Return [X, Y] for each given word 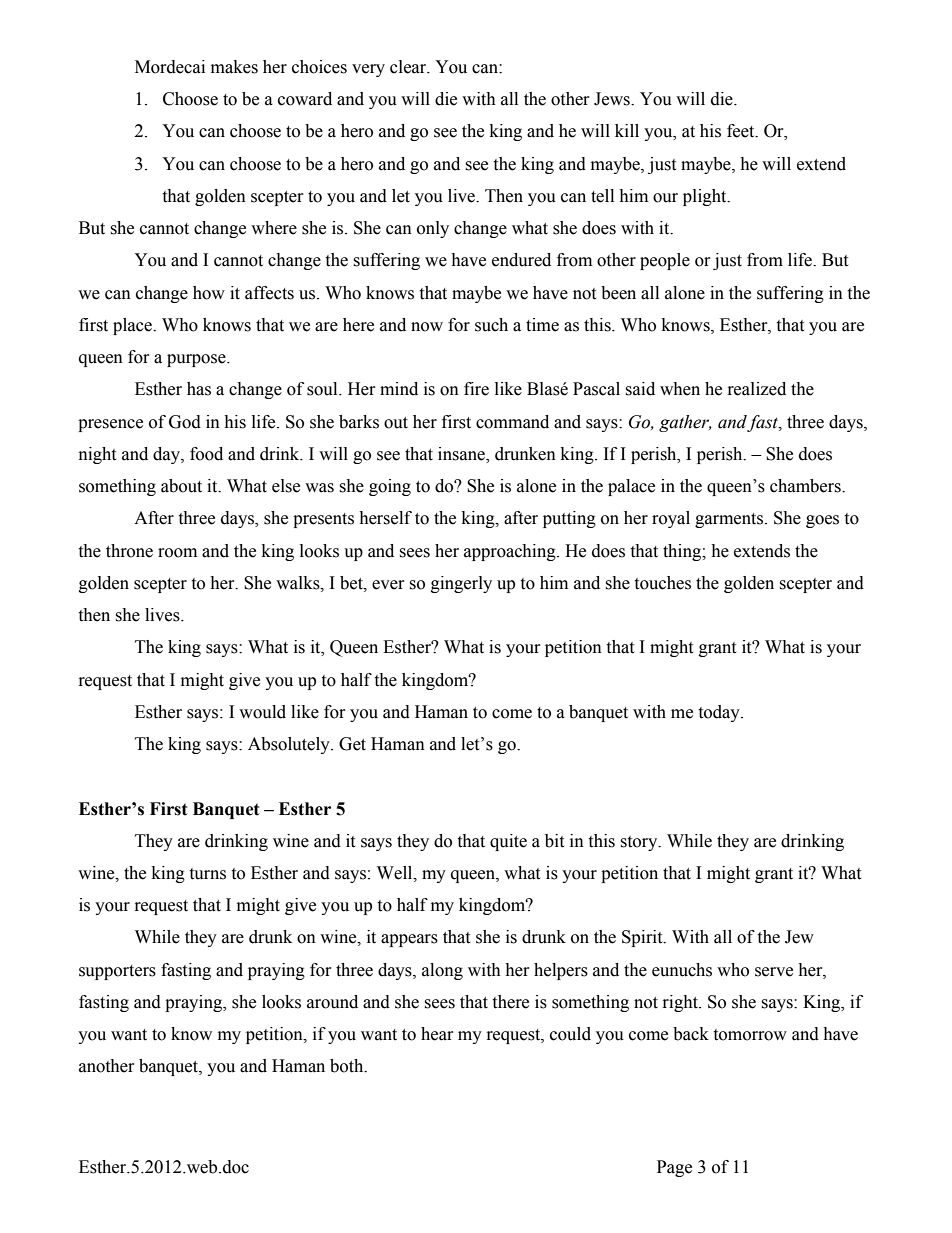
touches [662, 583]
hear [437, 1034]
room [177, 553]
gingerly [461, 584]
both [348, 1066]
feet [742, 131]
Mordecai [170, 67]
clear [409, 67]
